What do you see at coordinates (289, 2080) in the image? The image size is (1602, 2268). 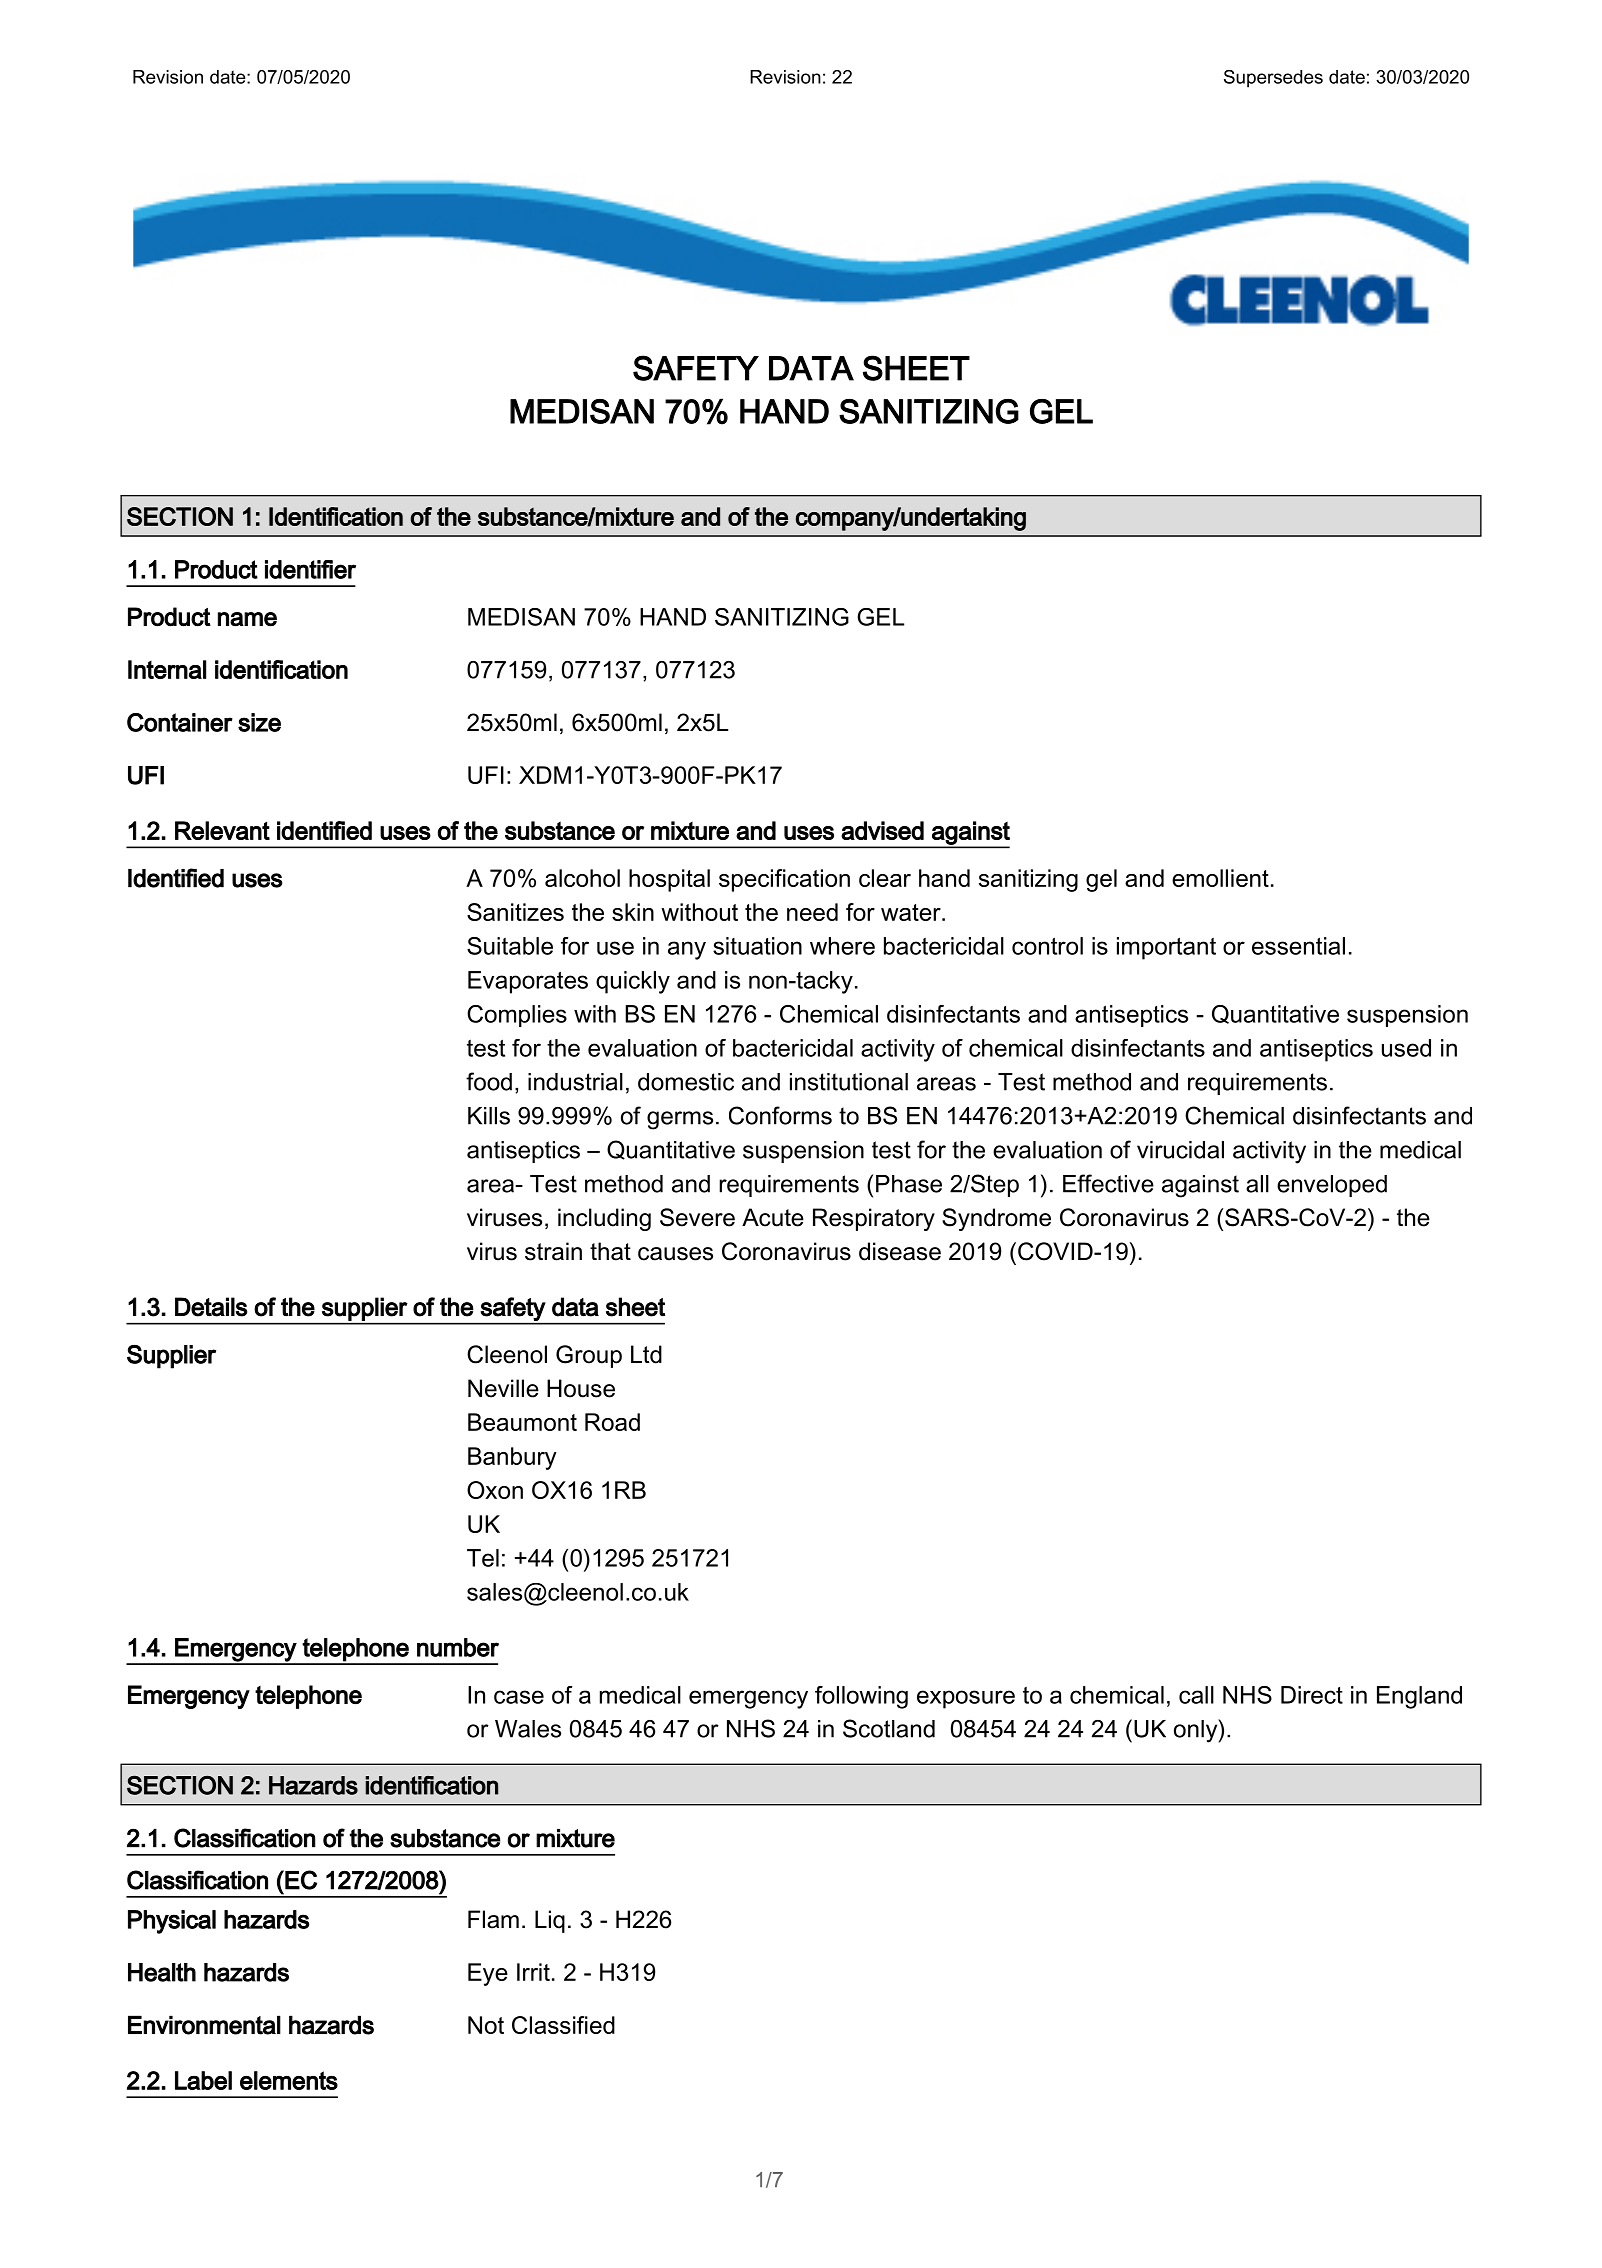 I see `elements` at bounding box center [289, 2080].
